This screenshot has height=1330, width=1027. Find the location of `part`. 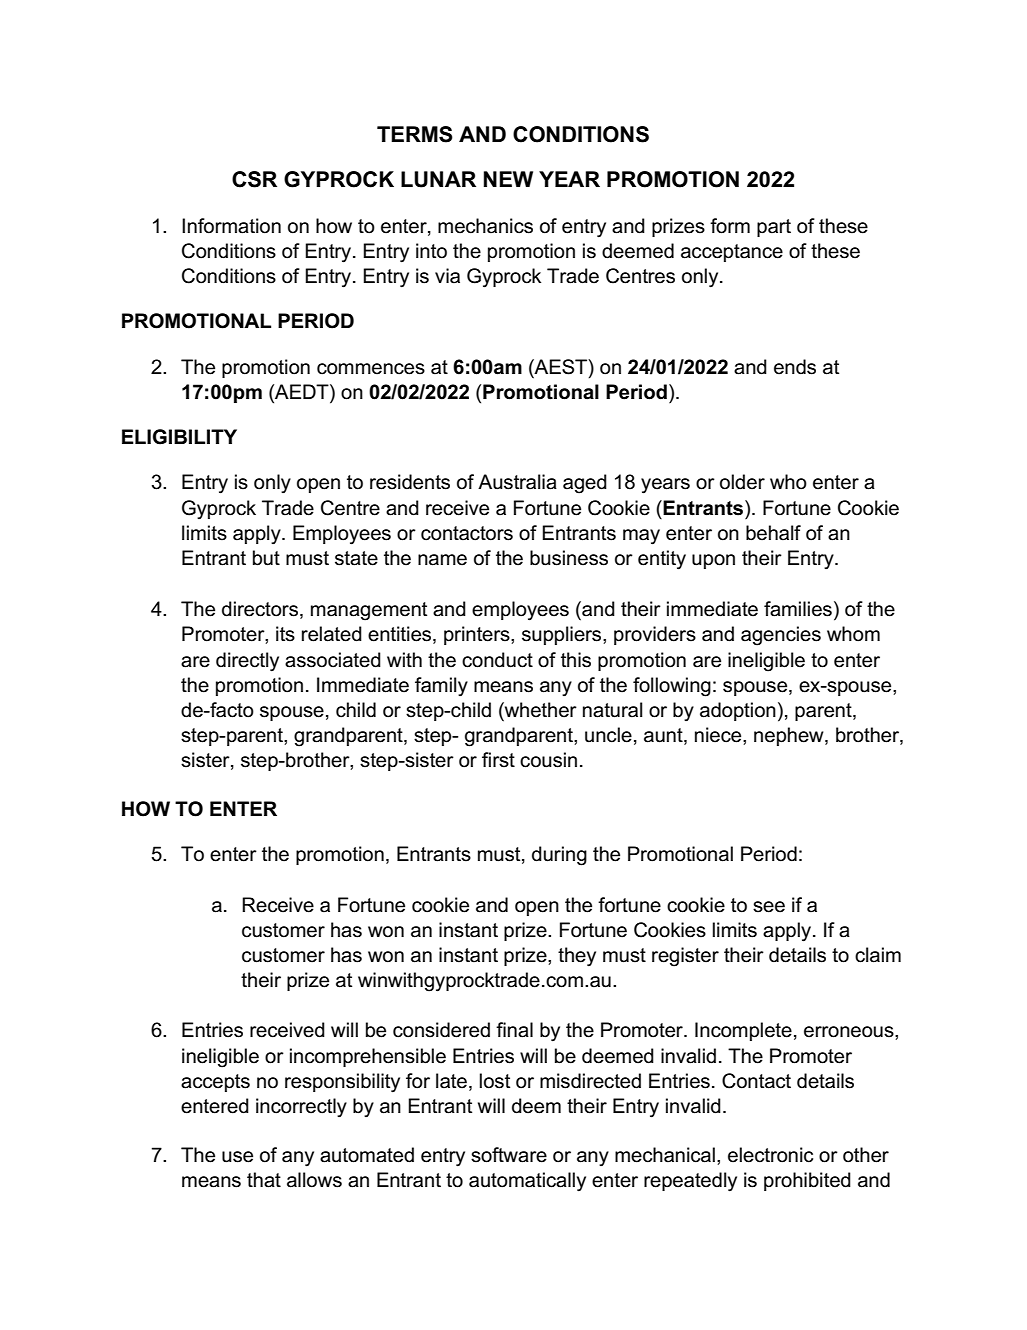

part is located at coordinates (774, 228).
